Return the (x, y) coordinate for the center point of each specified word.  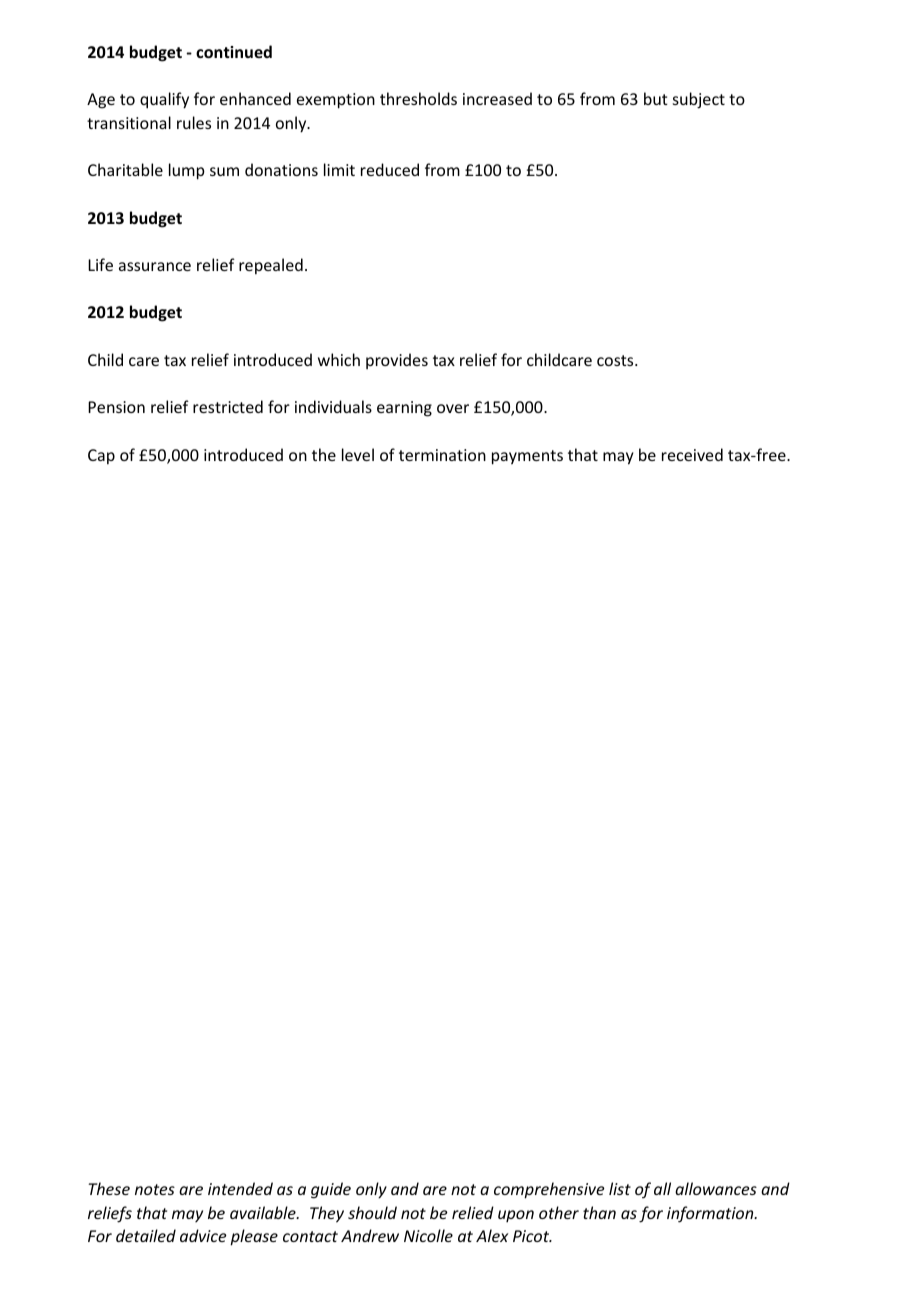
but (656, 98)
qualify (164, 100)
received (692, 454)
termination (442, 455)
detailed (146, 1235)
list (620, 1188)
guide (331, 1190)
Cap (101, 457)
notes (155, 1189)
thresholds (418, 98)
